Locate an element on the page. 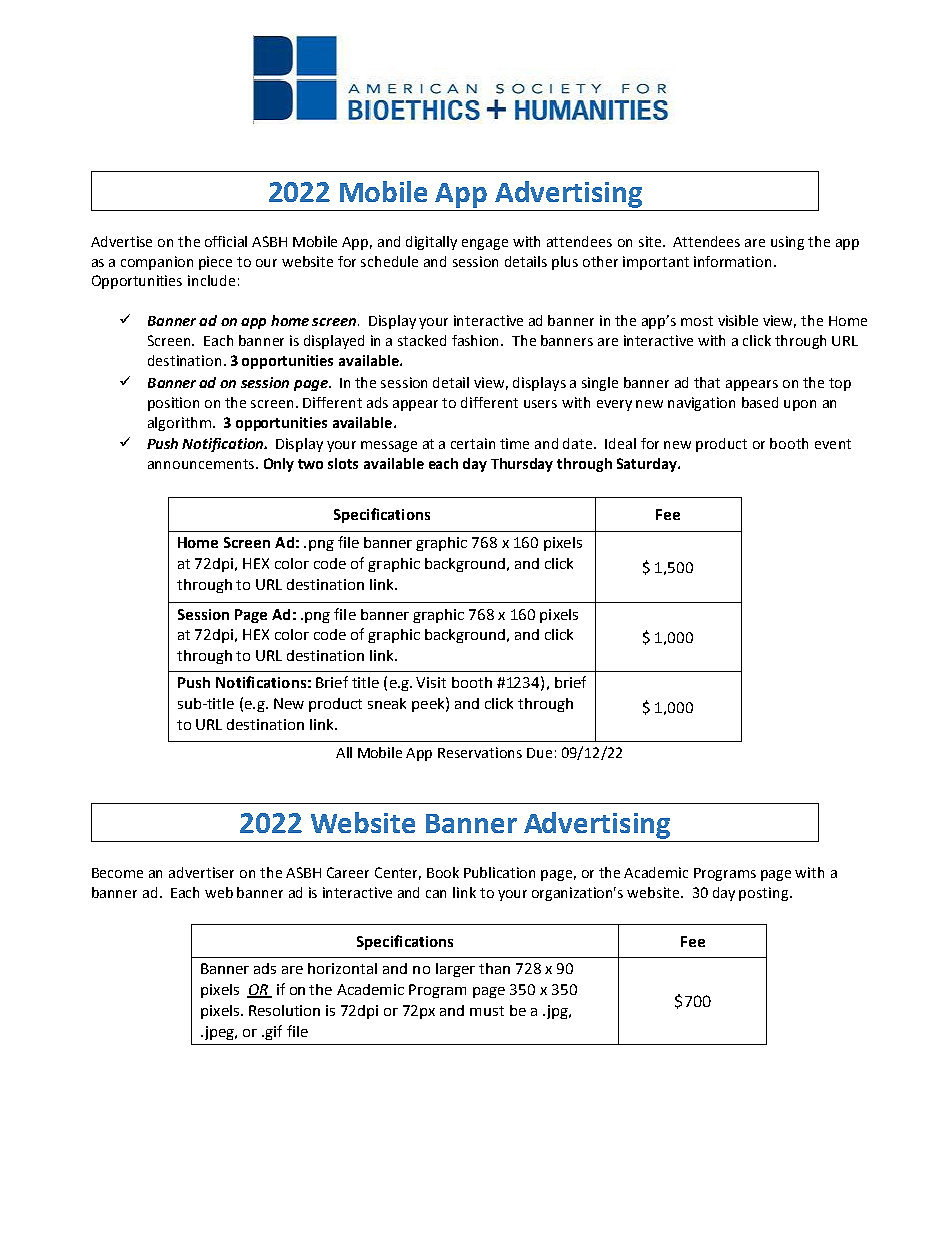 This page has width=952, height=1233. information is located at coordinates (732, 261).
